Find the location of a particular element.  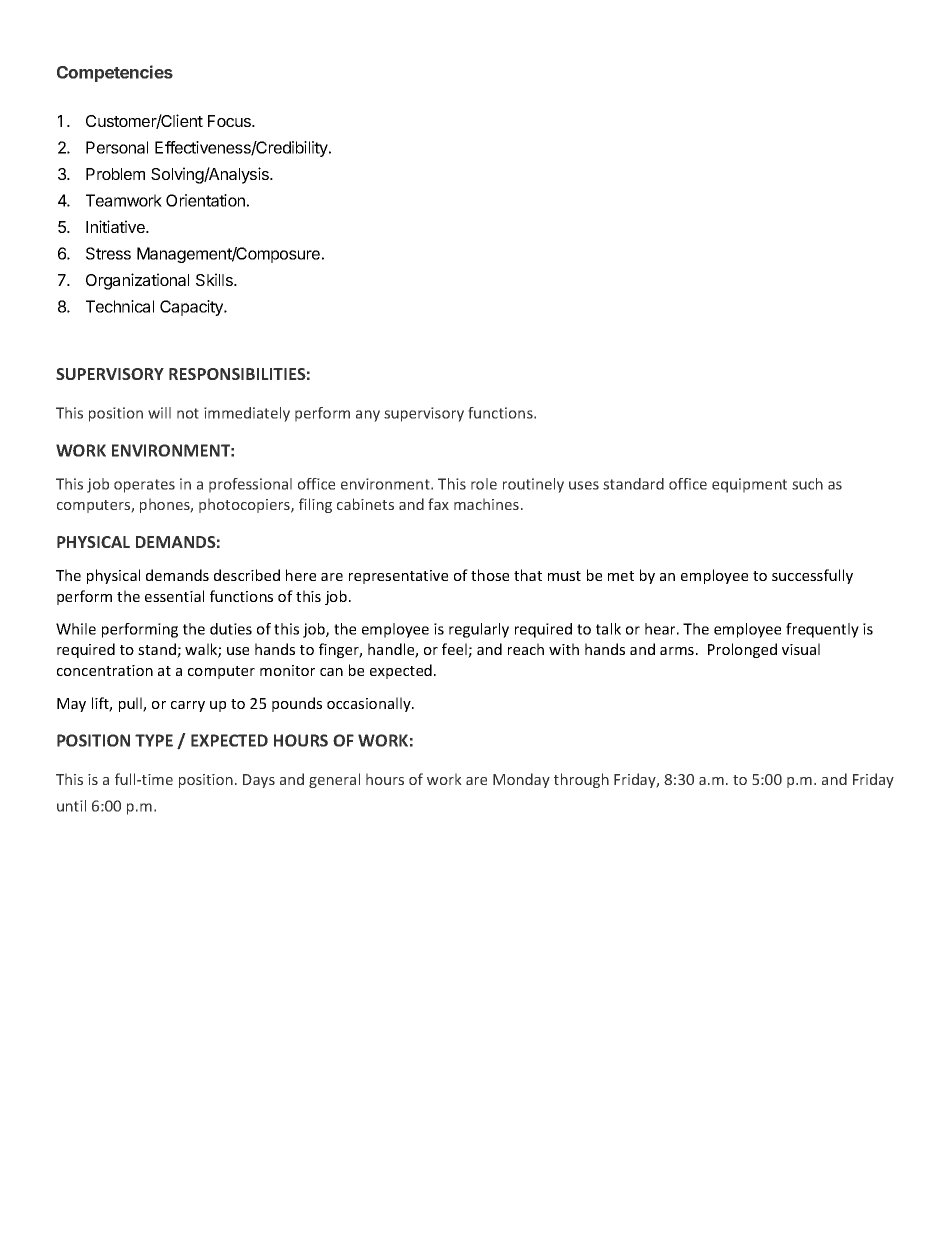

Focus is located at coordinates (230, 121).
